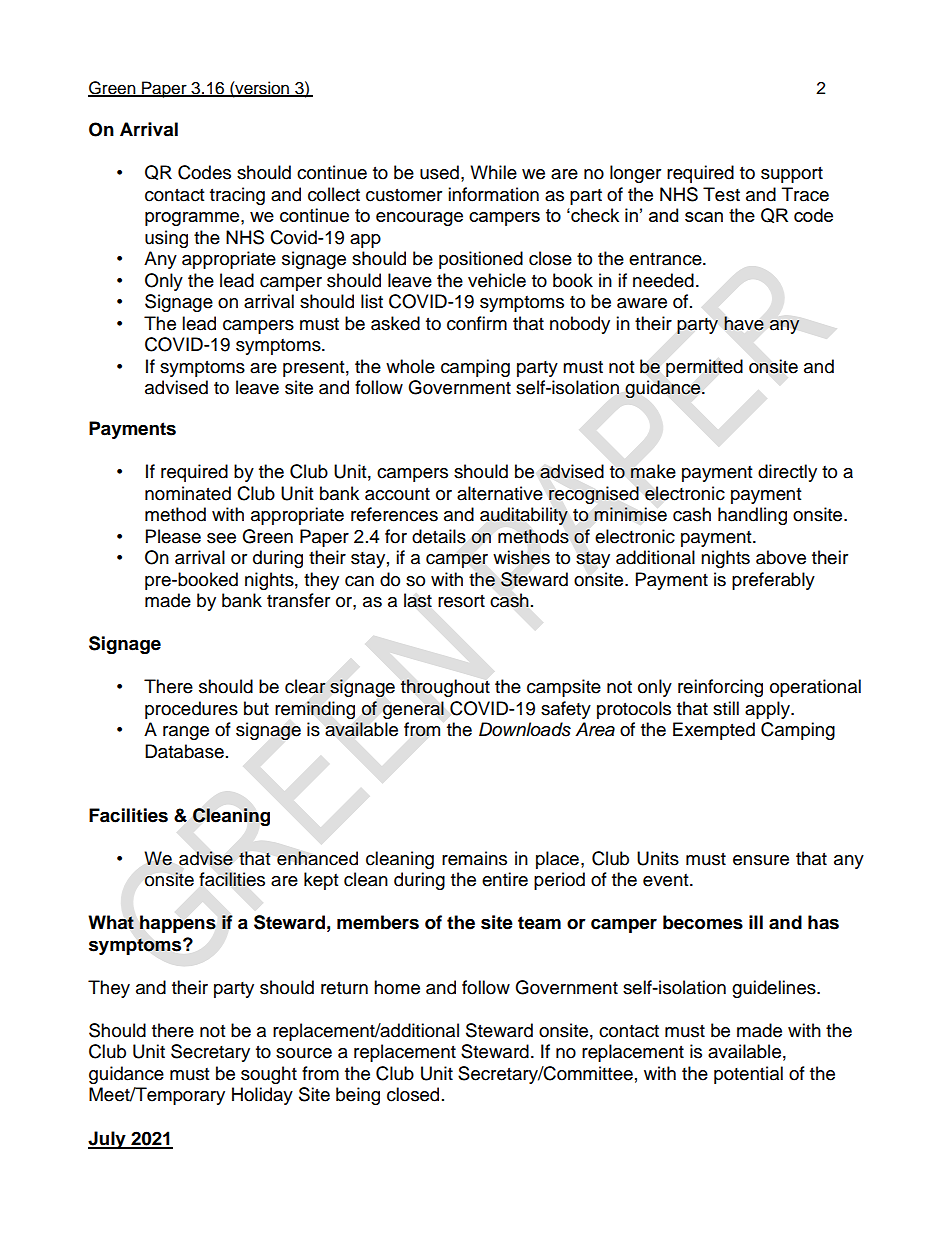  I want to click on Database, so click(184, 751).
